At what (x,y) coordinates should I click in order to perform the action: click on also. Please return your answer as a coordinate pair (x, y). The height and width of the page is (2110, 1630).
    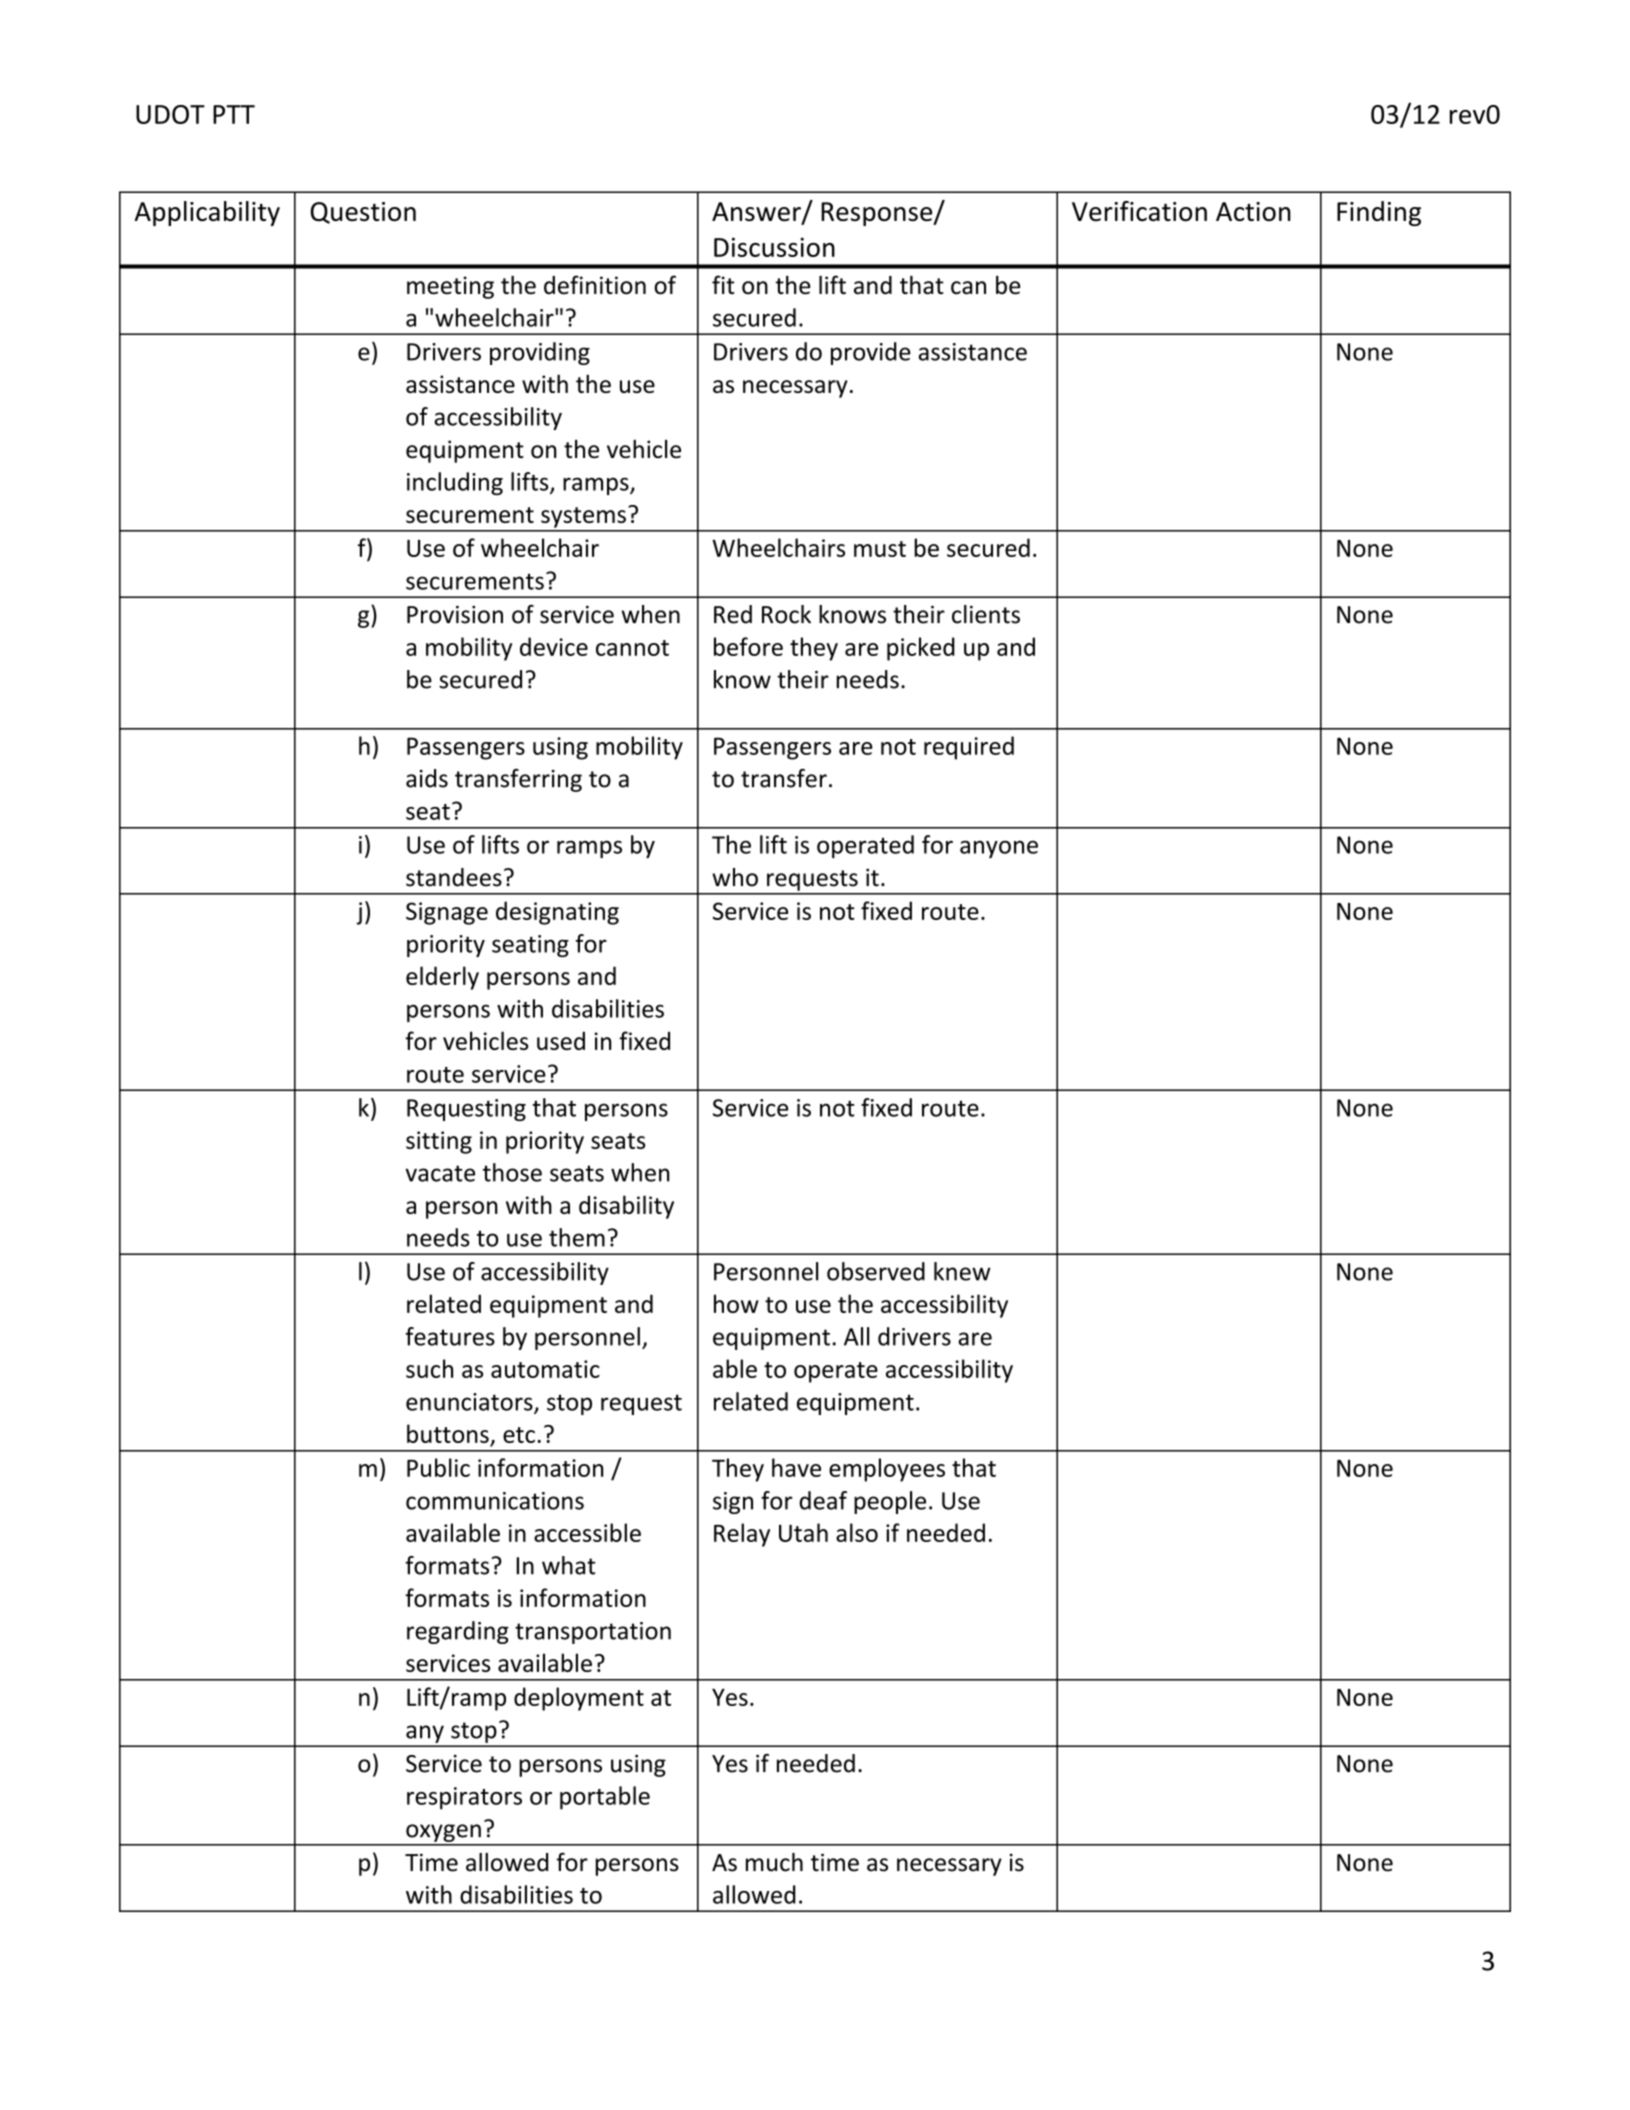
    Looking at the image, I should click on (857, 1532).
